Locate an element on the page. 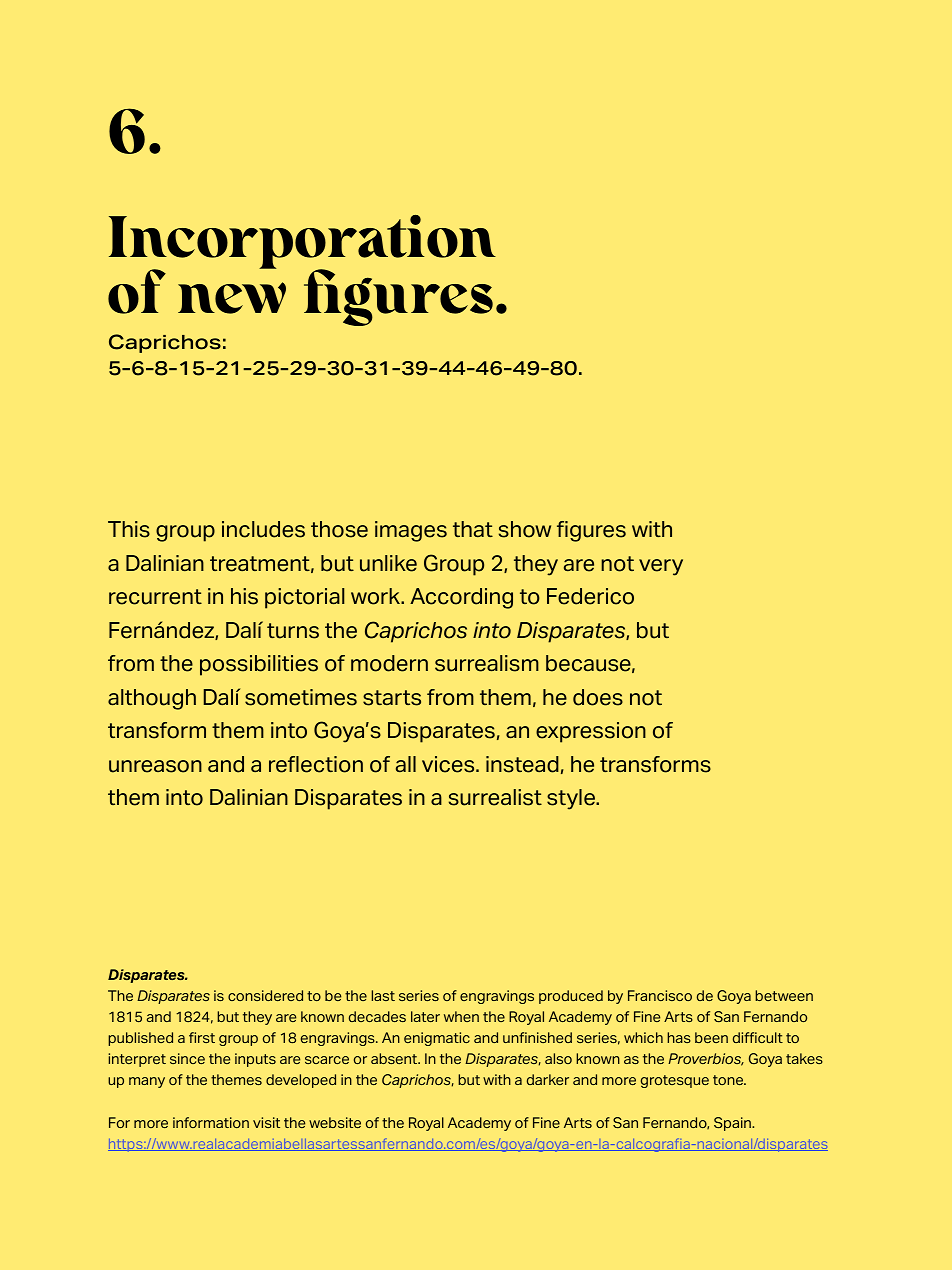  between is located at coordinates (784, 995).
